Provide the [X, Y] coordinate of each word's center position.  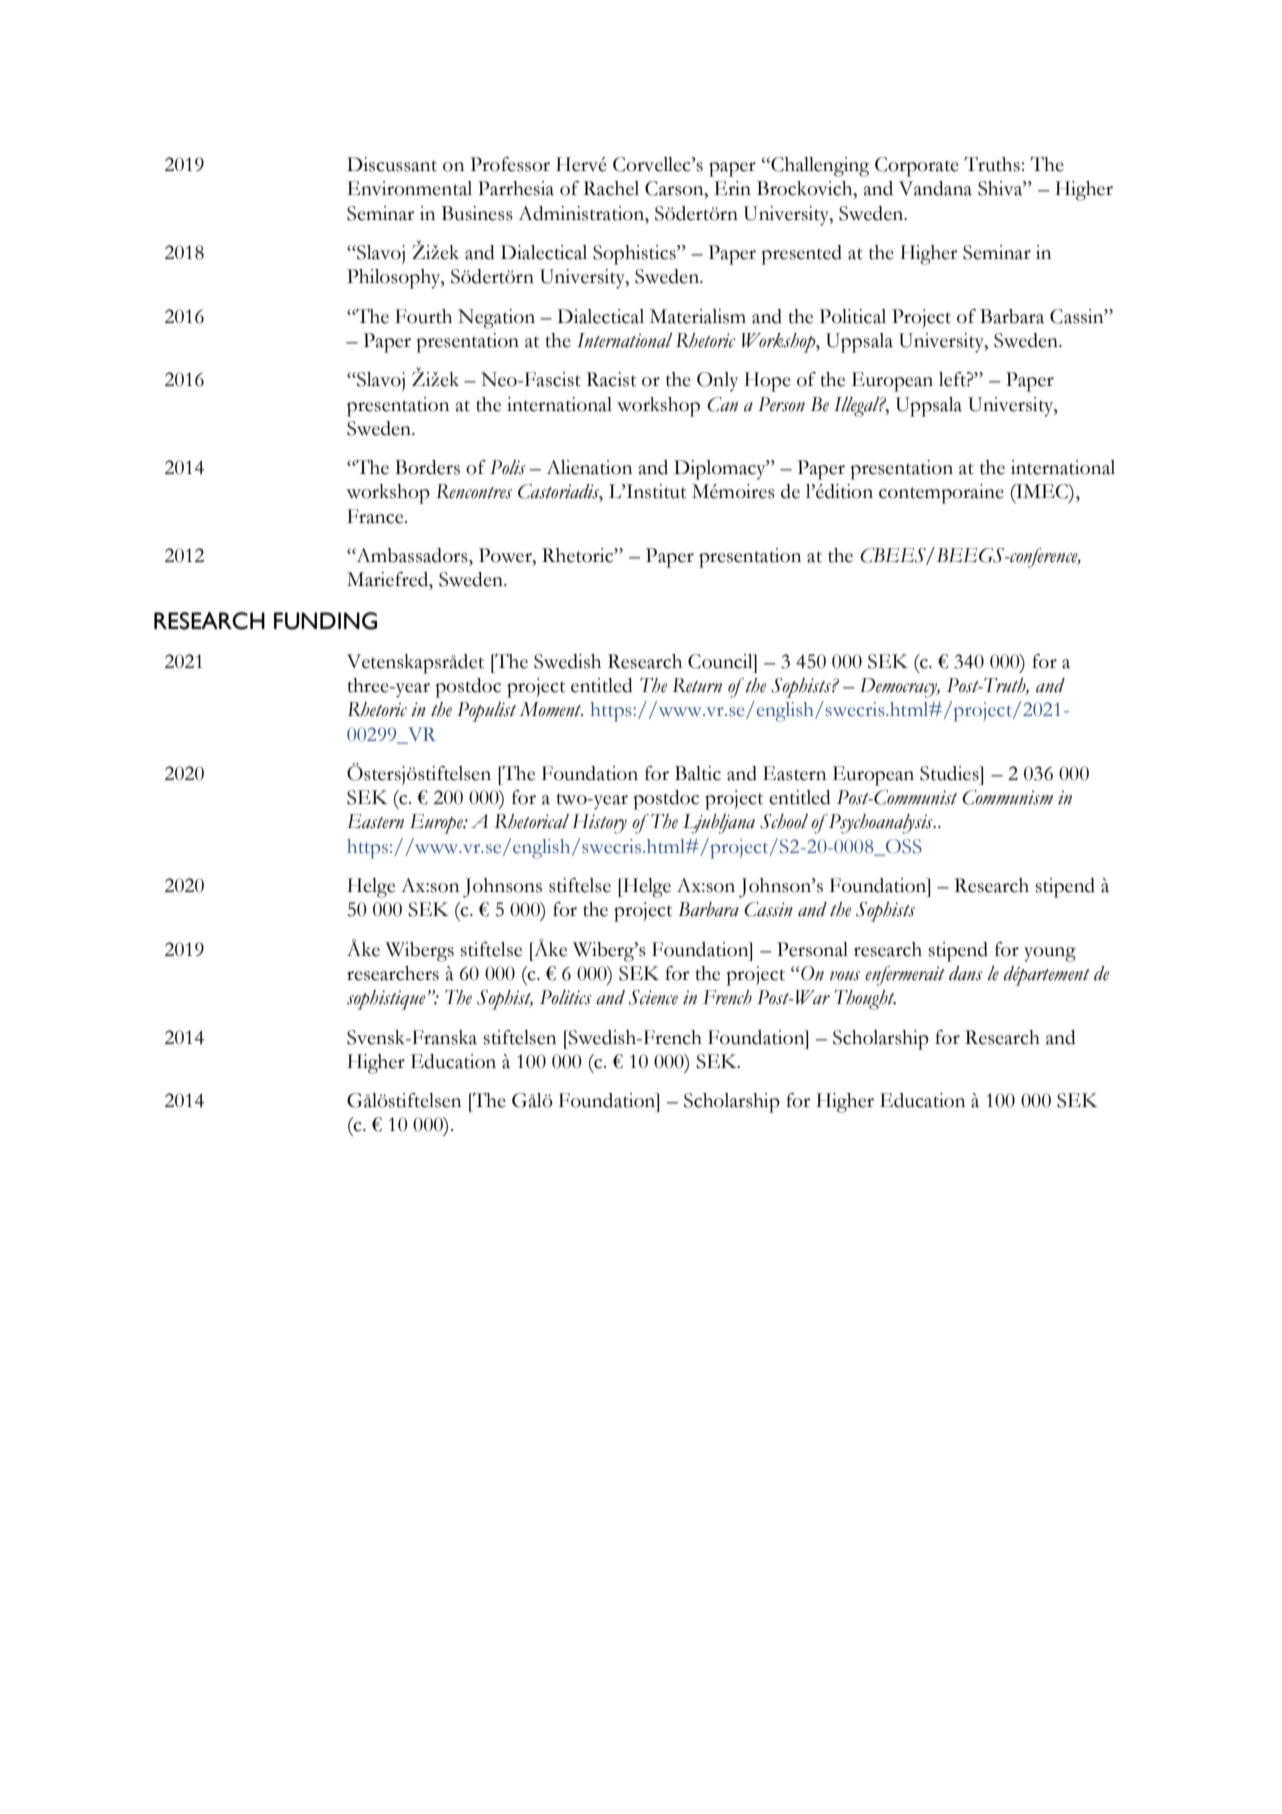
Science [653, 997]
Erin [732, 188]
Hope [767, 382]
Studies [950, 773]
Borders [427, 467]
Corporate [917, 167]
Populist [487, 712]
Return [697, 685]
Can [722, 404]
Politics [566, 997]
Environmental [409, 188]
